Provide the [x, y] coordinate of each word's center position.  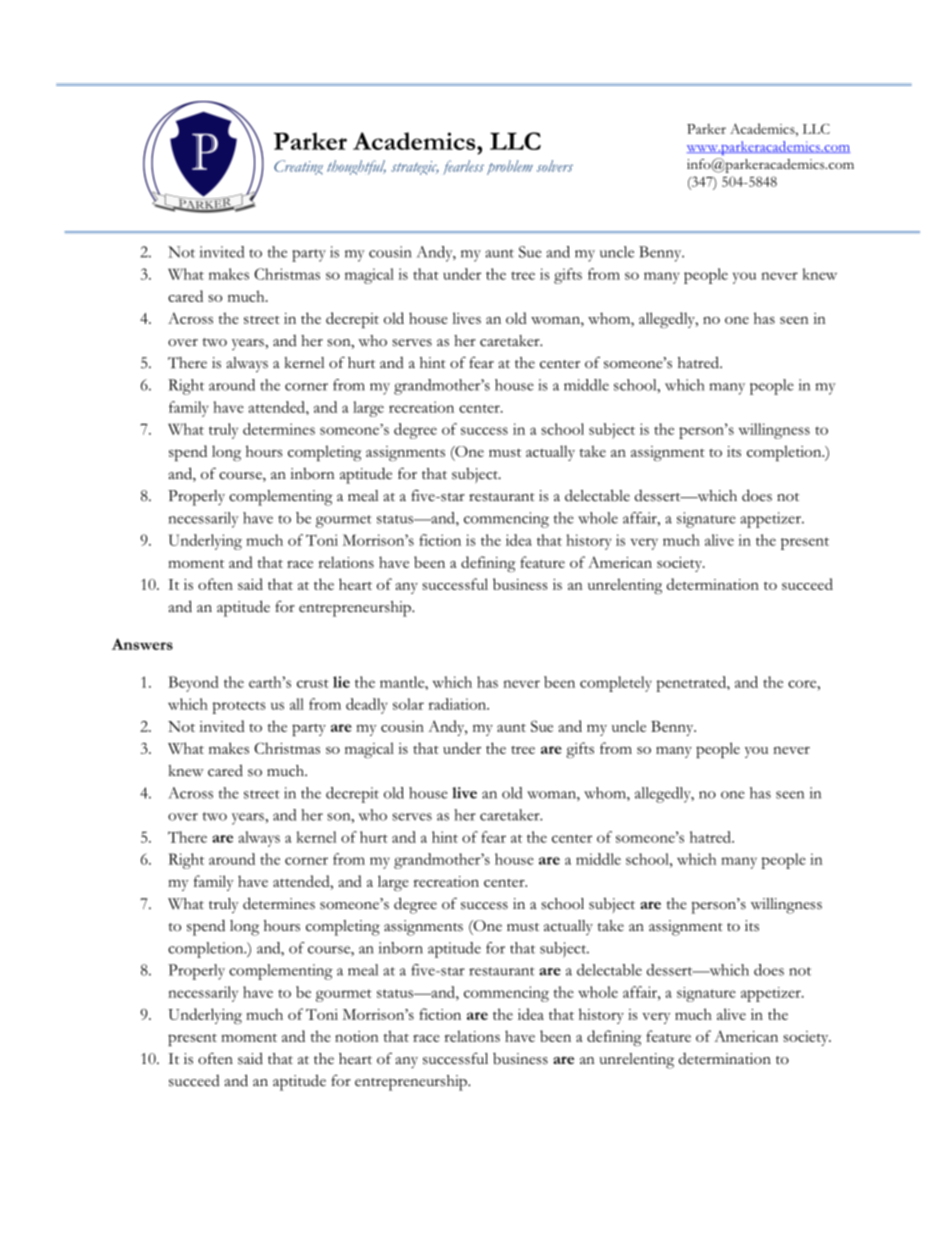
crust [313, 683]
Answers [142, 644]
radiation [458, 704]
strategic [415, 168]
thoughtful [356, 167]
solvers [555, 166]
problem [510, 167]
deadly [367, 706]
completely [616, 684]
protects [239, 707]
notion [357, 1036]
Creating [298, 167]
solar [408, 704]
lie [341, 682]
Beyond [194, 684]
